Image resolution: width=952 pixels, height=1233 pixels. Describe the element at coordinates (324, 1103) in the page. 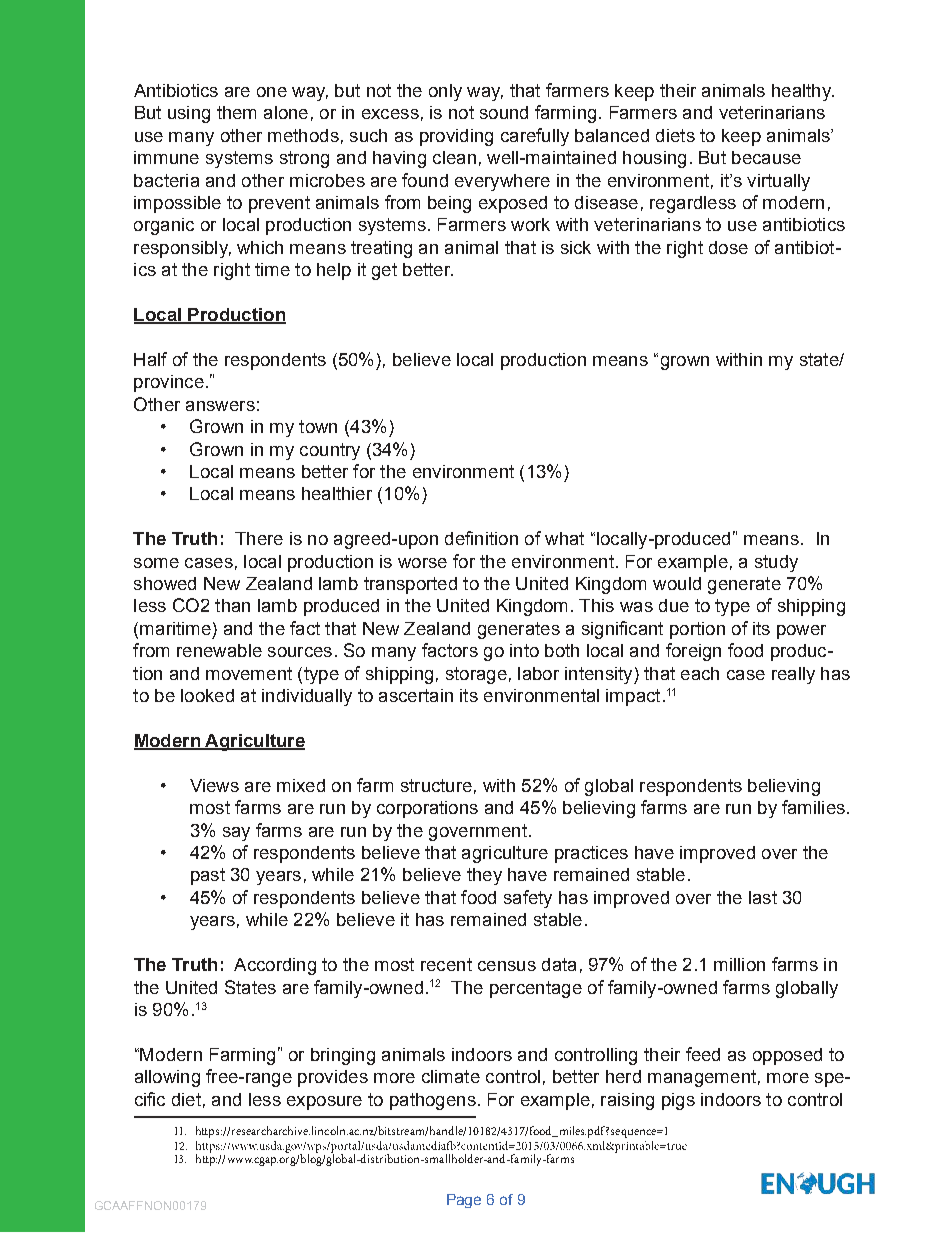

I see `exposure` at that location.
